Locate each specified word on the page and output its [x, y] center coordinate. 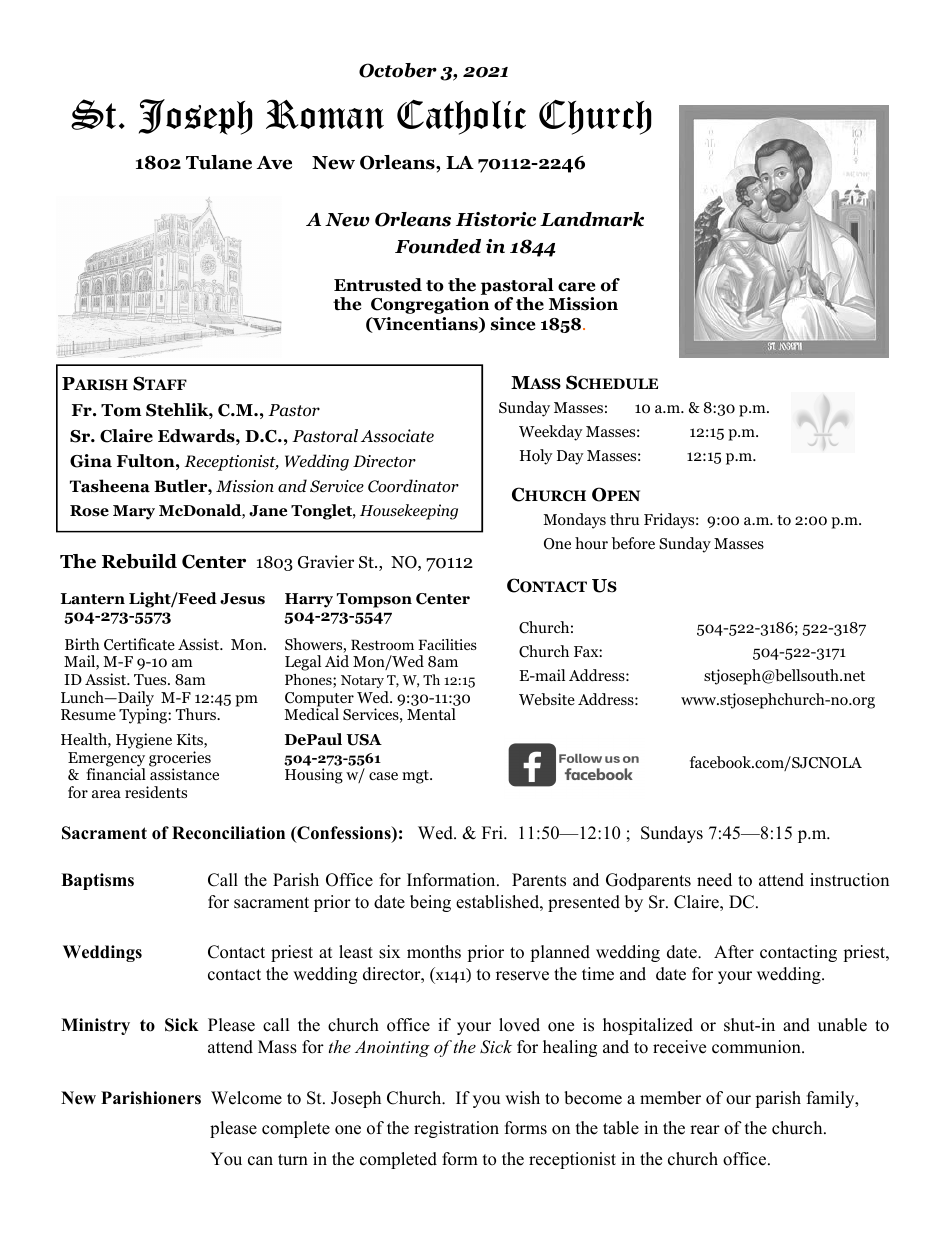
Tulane [219, 162]
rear [705, 1130]
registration [456, 1129]
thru [624, 519]
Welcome [246, 1098]
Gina [91, 461]
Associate [397, 436]
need [714, 880]
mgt [416, 777]
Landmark [592, 219]
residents [156, 792]
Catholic [461, 117]
